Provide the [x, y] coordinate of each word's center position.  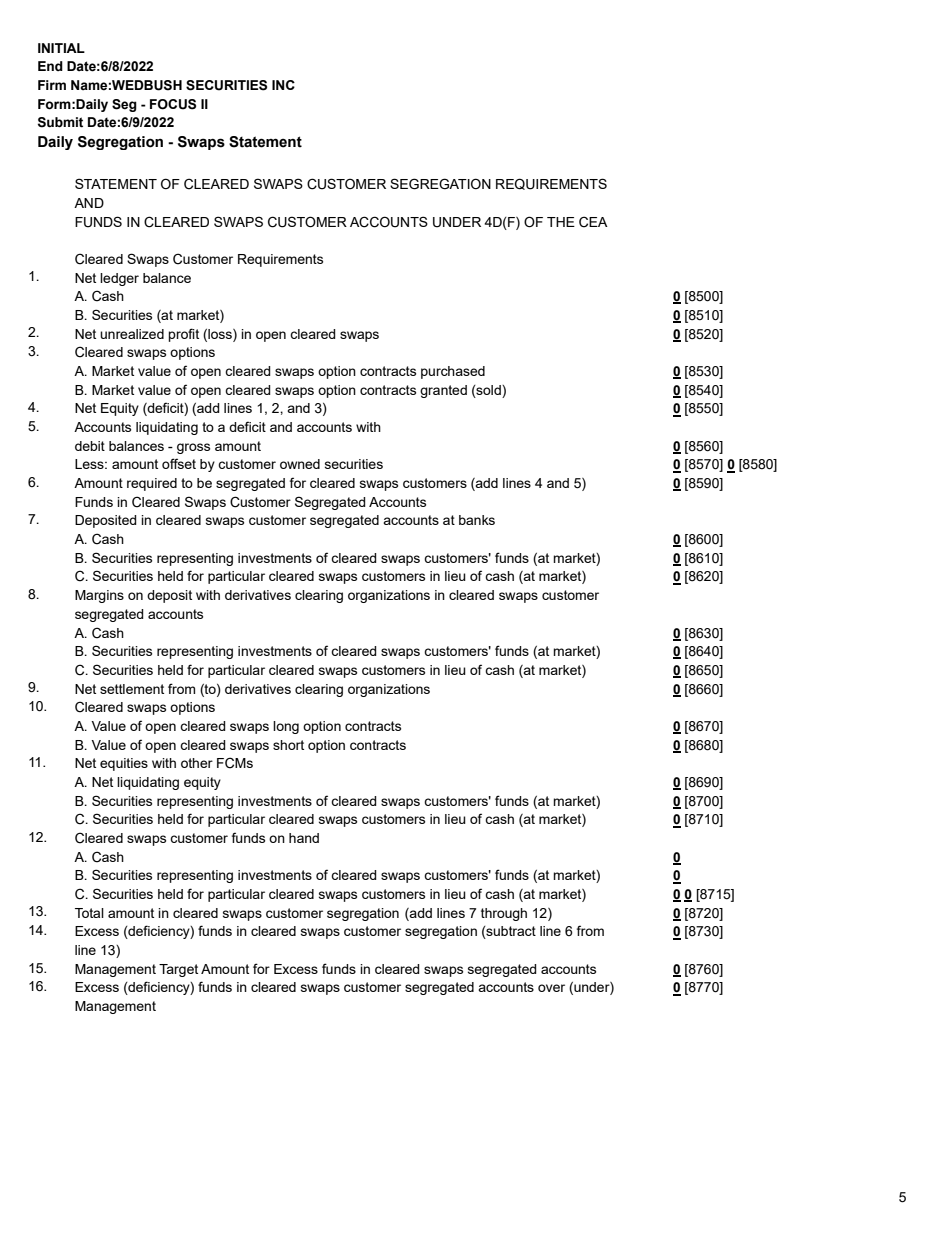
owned [300, 464]
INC [283, 85]
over [551, 988]
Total [89, 913]
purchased [453, 372]
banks [477, 520]
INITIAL [61, 48]
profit [183, 335]
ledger [119, 279]
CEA [593, 222]
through [504, 914]
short [288, 745]
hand [304, 838]
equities [124, 764]
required [152, 484]
